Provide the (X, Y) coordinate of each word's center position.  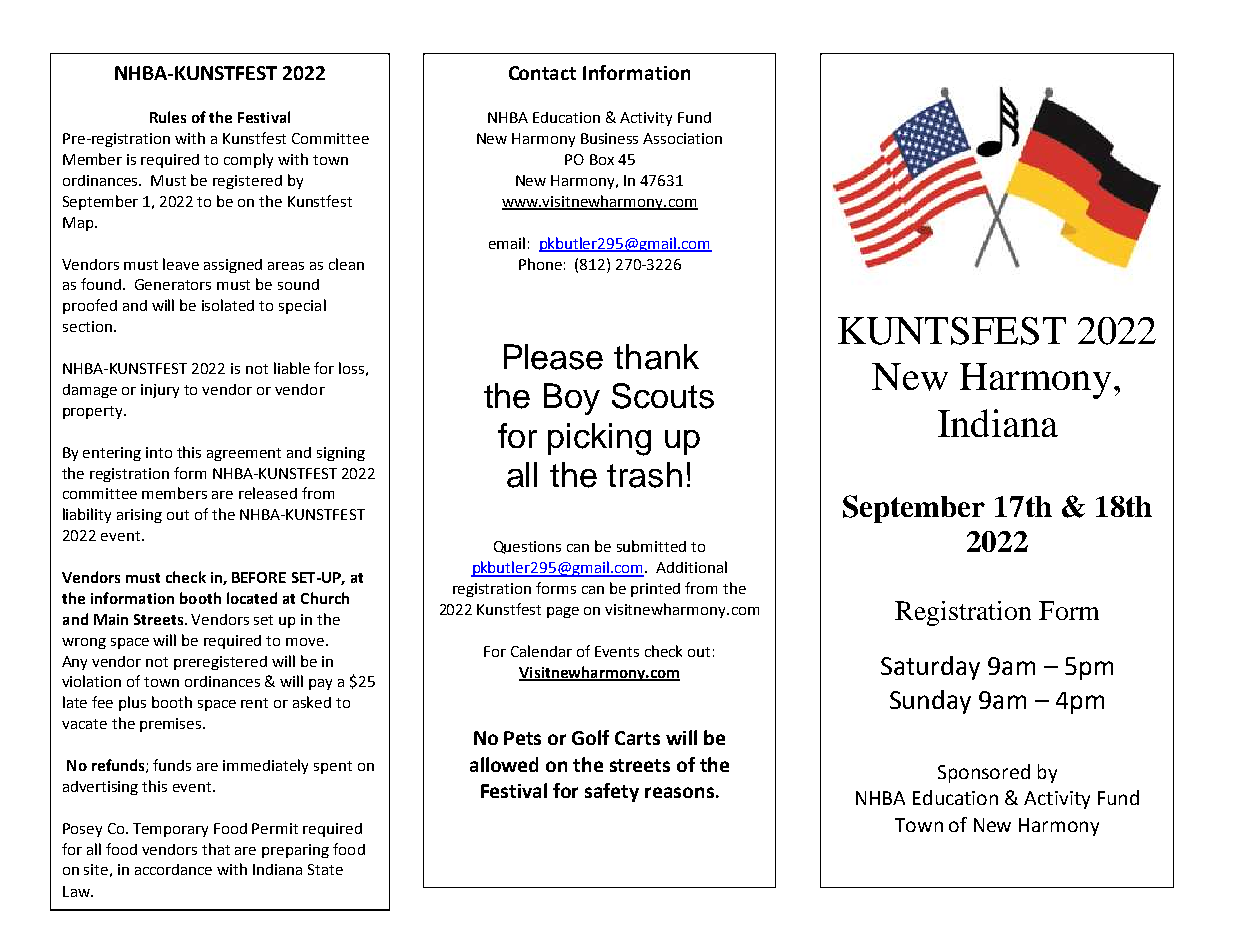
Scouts (663, 396)
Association (682, 138)
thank (656, 357)
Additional (691, 567)
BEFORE (259, 577)
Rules (168, 117)
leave (181, 264)
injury (160, 391)
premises (172, 725)
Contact (542, 73)
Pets (522, 738)
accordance (173, 869)
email (507, 243)
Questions (527, 547)
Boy (572, 399)
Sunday (930, 702)
